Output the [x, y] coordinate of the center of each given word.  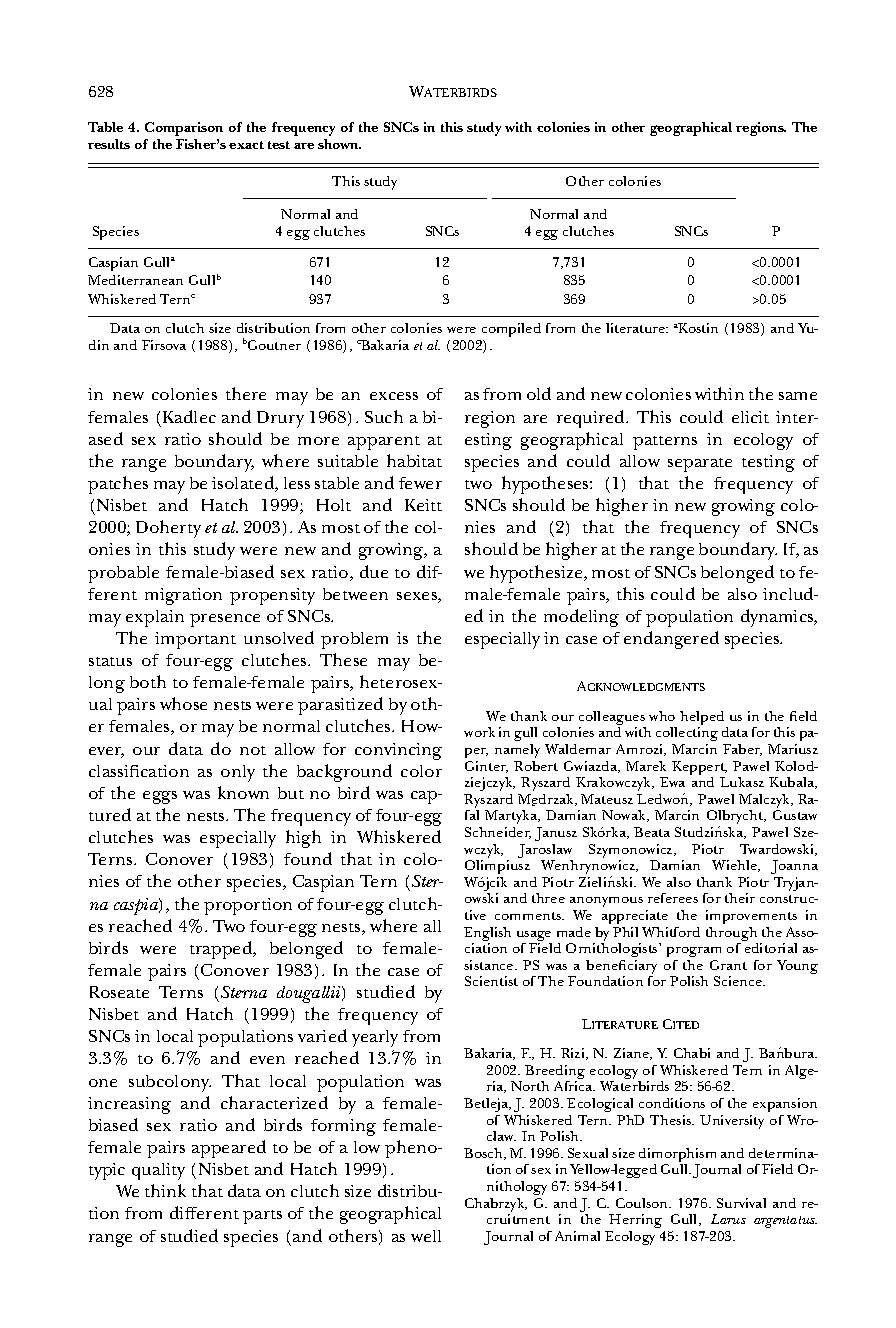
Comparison [184, 129]
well [426, 1236]
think [165, 1190]
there [246, 393]
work [479, 732]
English [487, 935]
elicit [750, 417]
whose [183, 703]
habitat [414, 460]
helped [703, 719]
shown [339, 144]
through [732, 935]
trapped [222, 950]
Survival [741, 1203]
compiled [511, 330]
